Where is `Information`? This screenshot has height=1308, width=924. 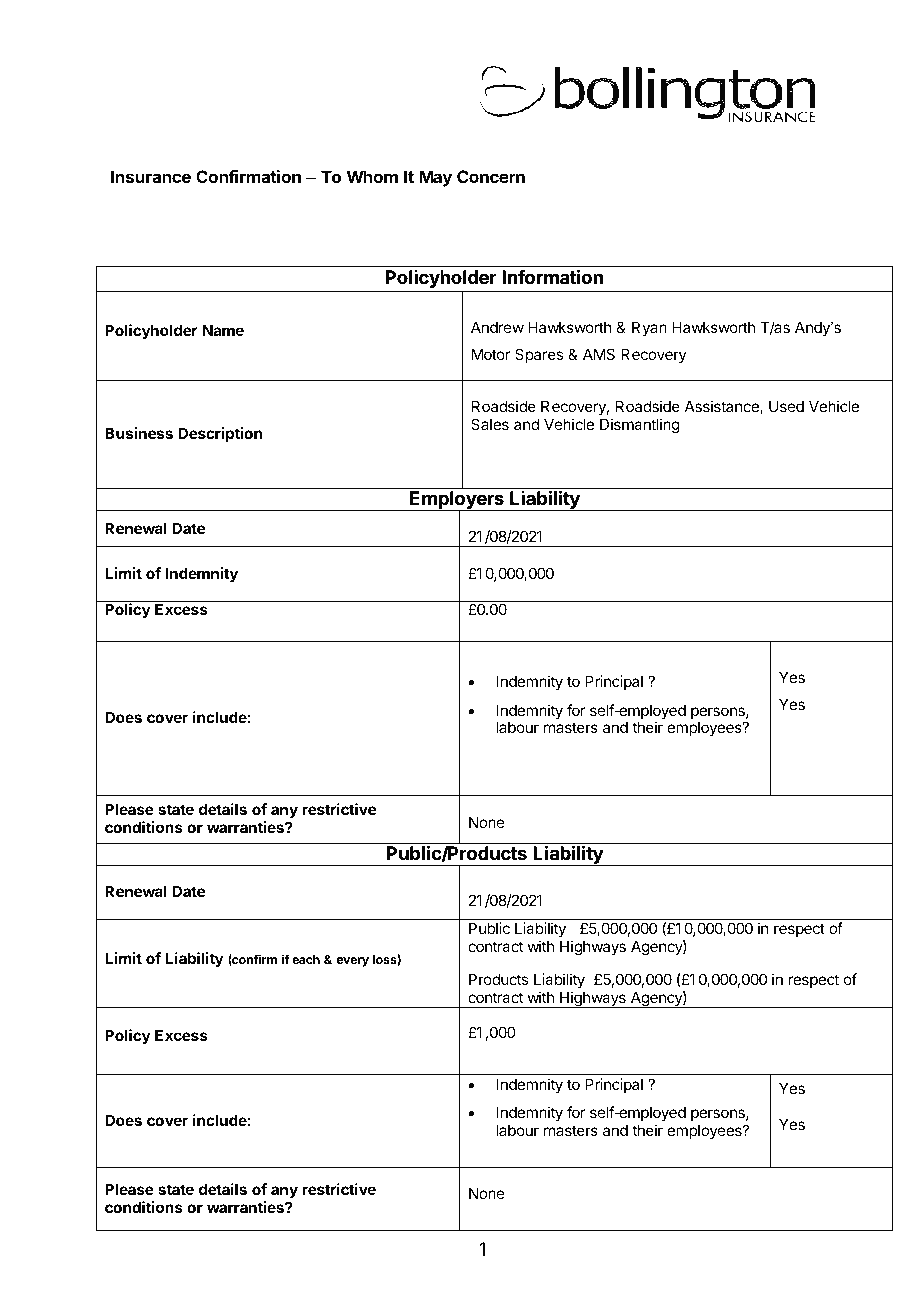
Information is located at coordinates (552, 277).
